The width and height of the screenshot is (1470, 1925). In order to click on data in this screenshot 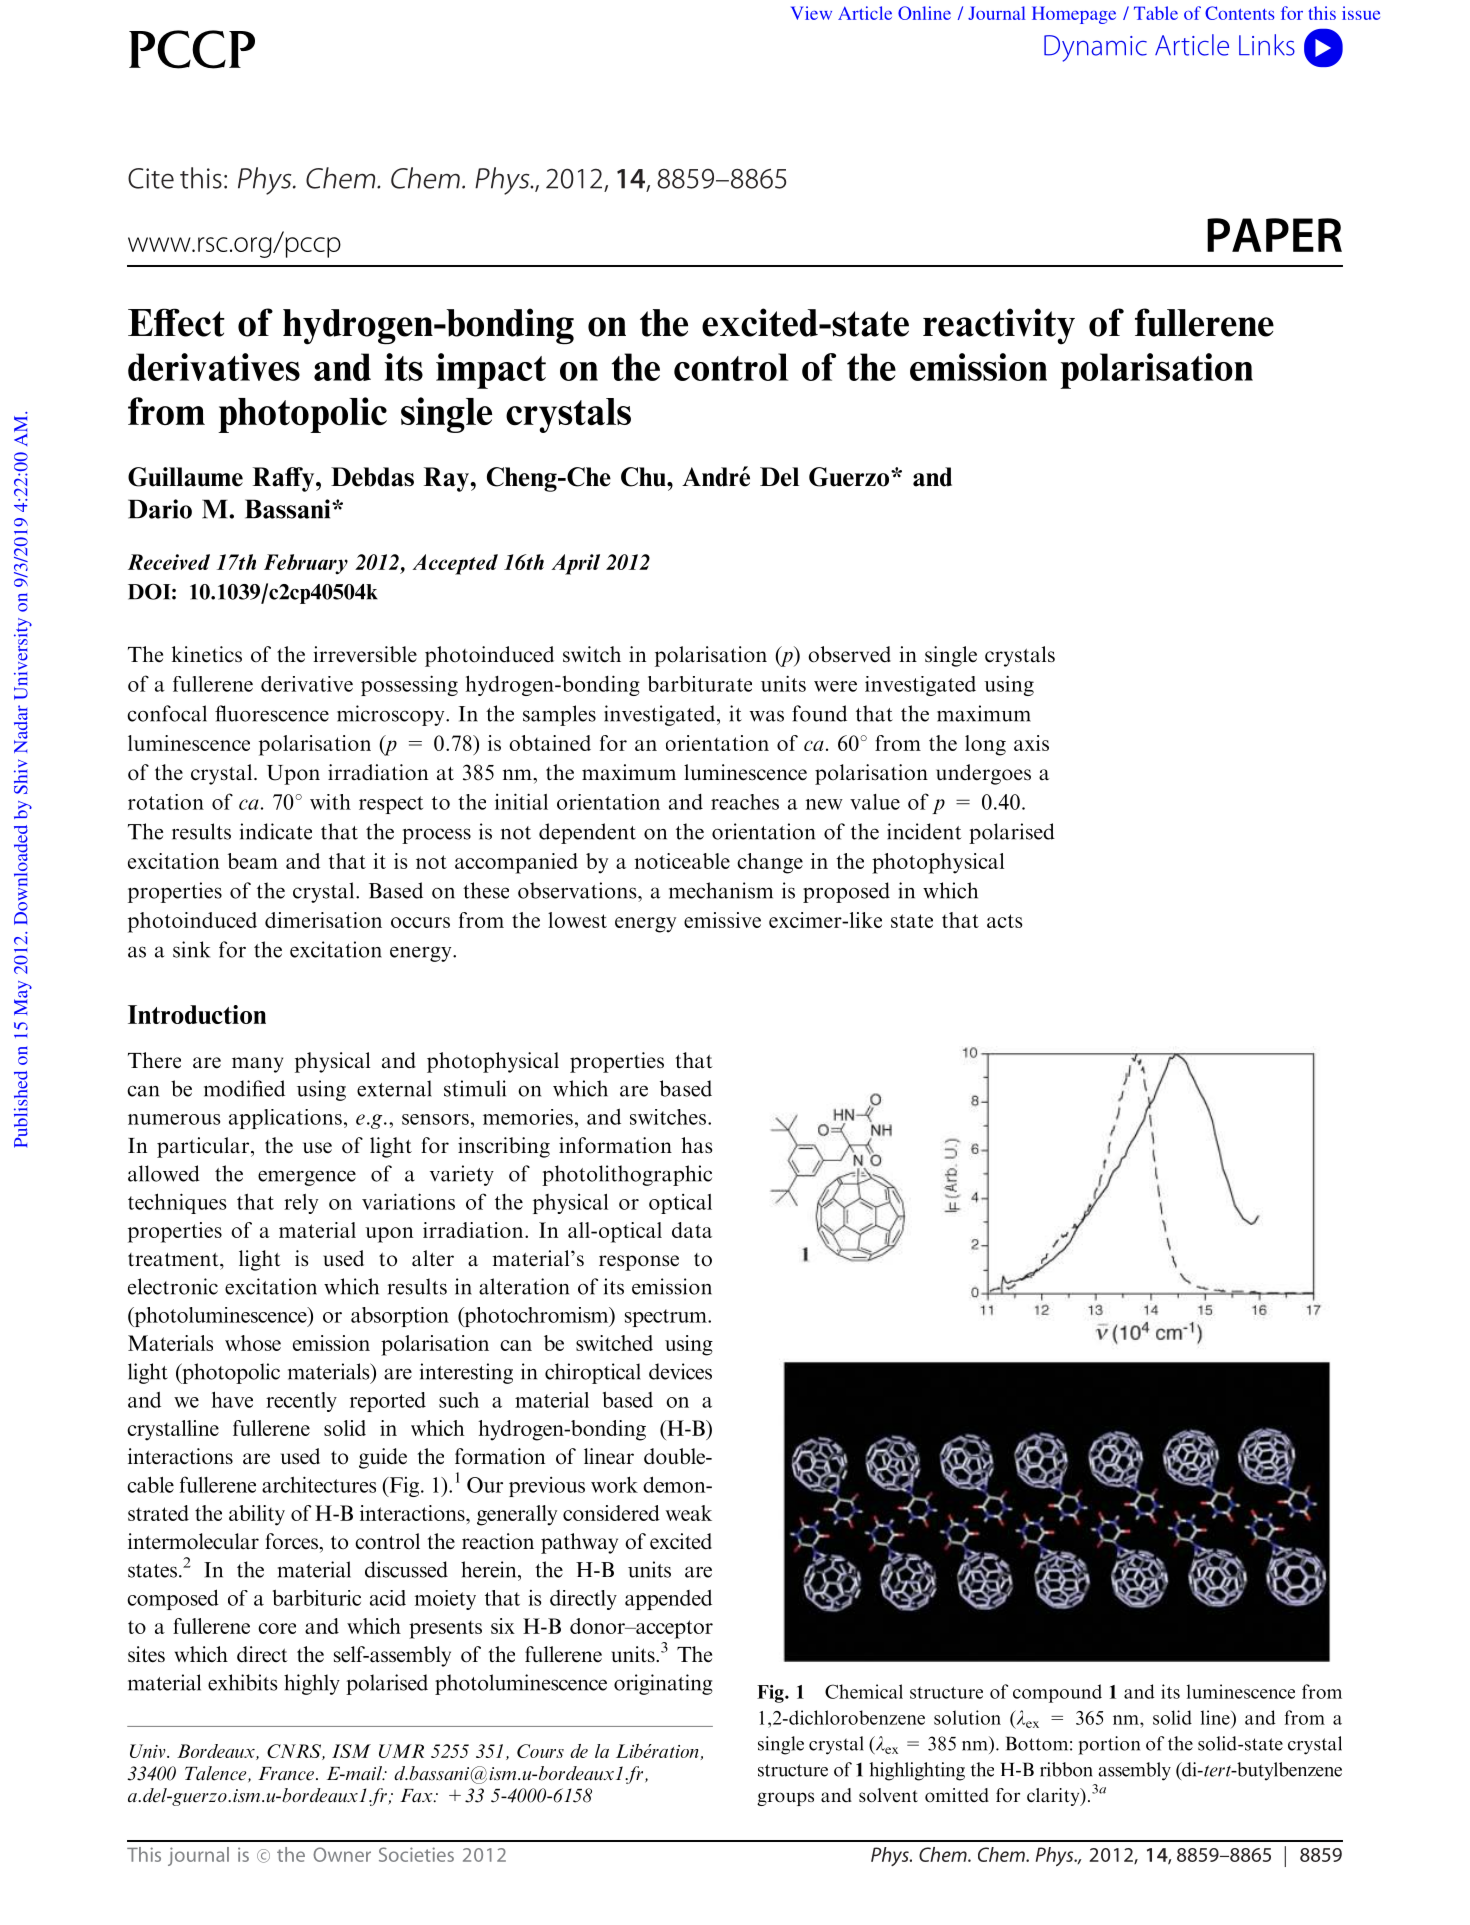, I will do `click(692, 1230)`.
